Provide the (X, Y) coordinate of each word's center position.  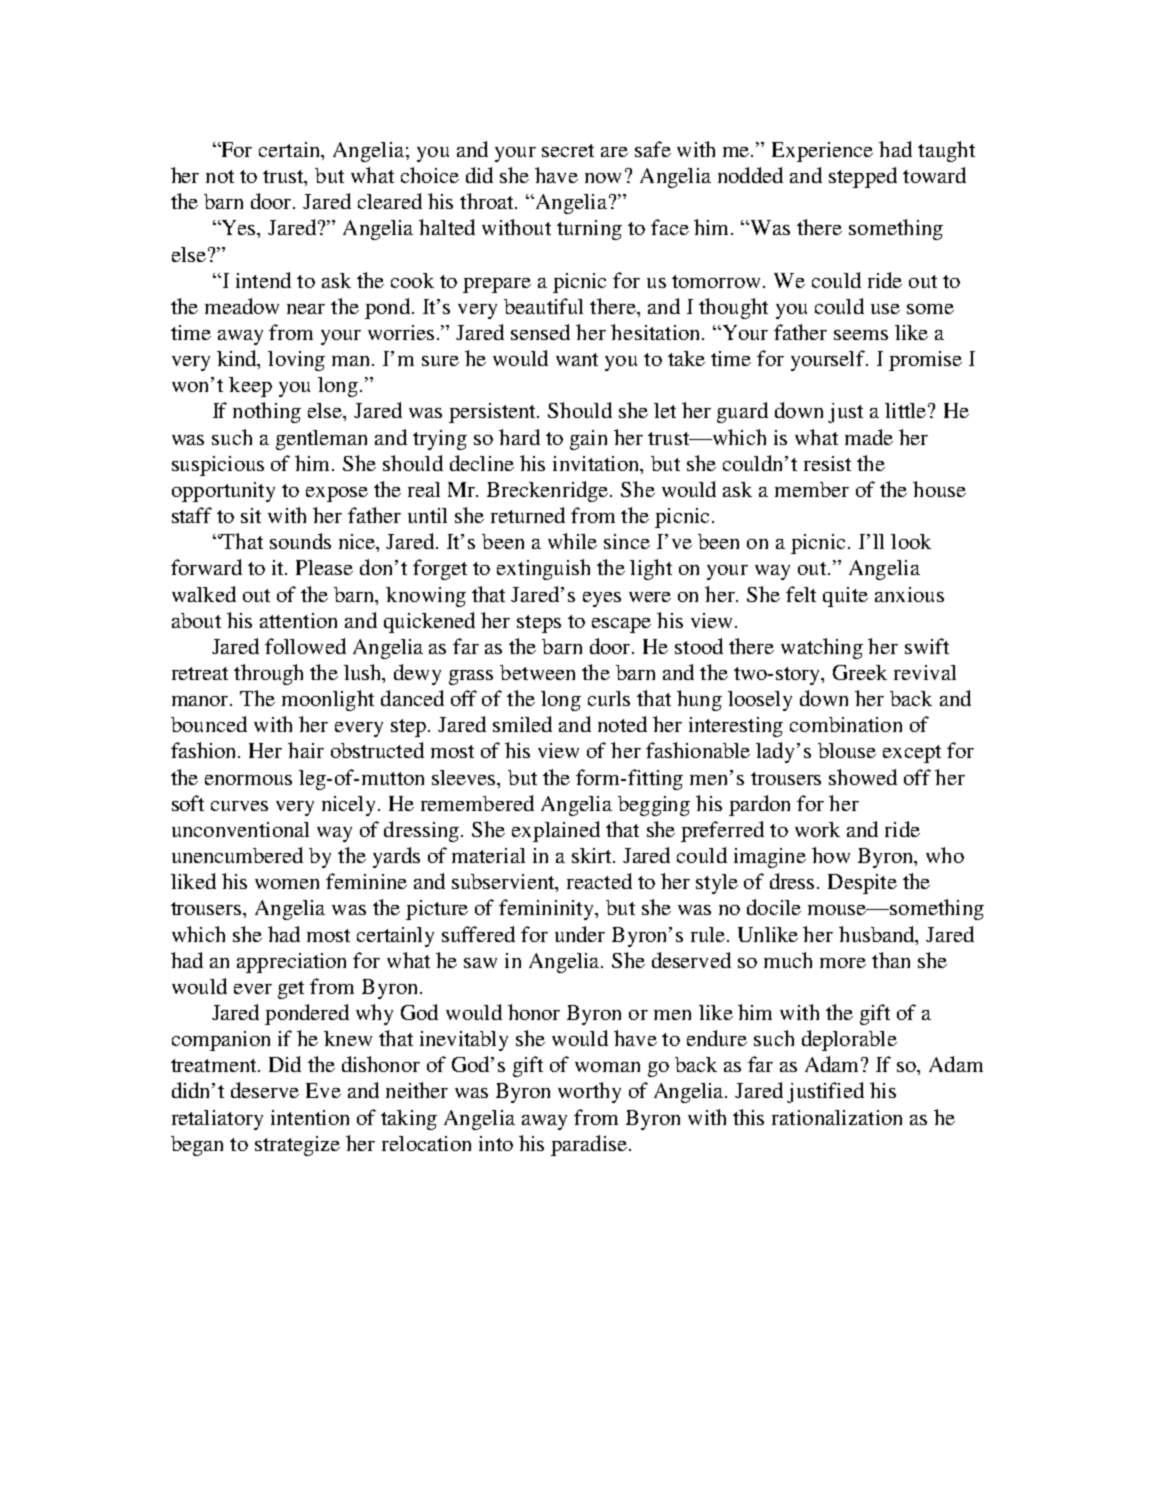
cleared (390, 201)
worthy (589, 1092)
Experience (822, 152)
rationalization (837, 1117)
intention (310, 1117)
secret (568, 150)
